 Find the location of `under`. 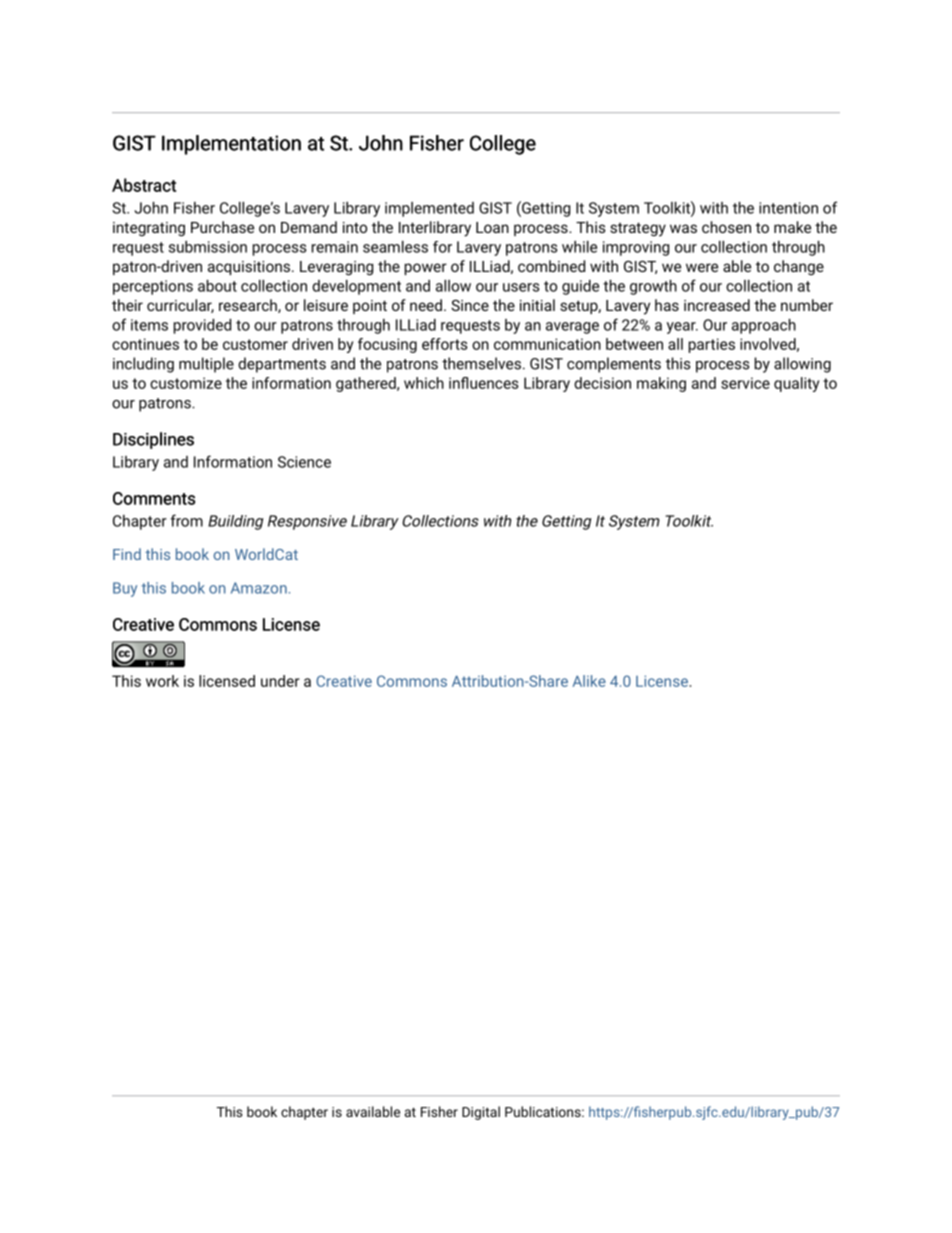

under is located at coordinates (280, 681).
